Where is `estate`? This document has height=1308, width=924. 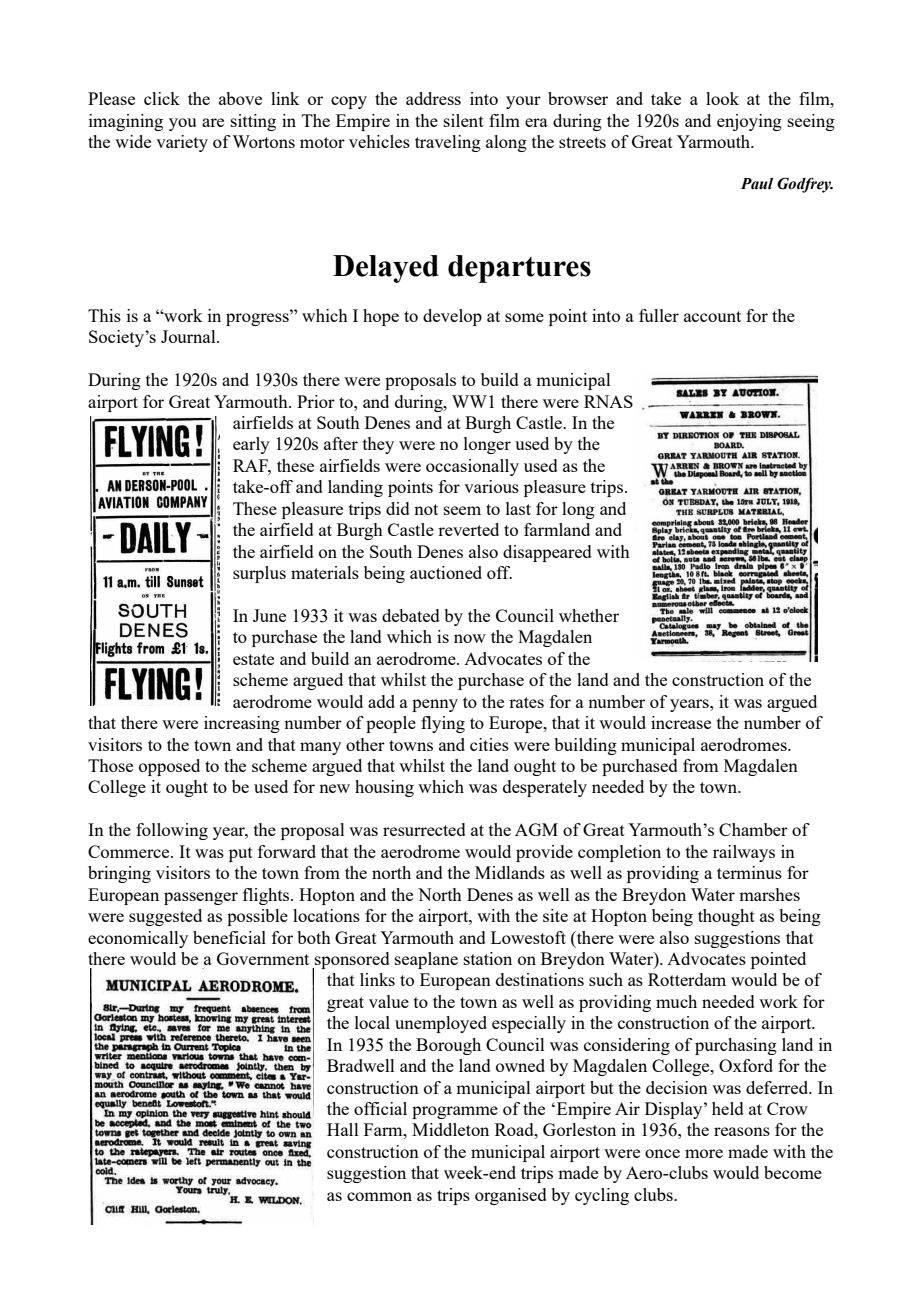
estate is located at coordinates (253, 659).
